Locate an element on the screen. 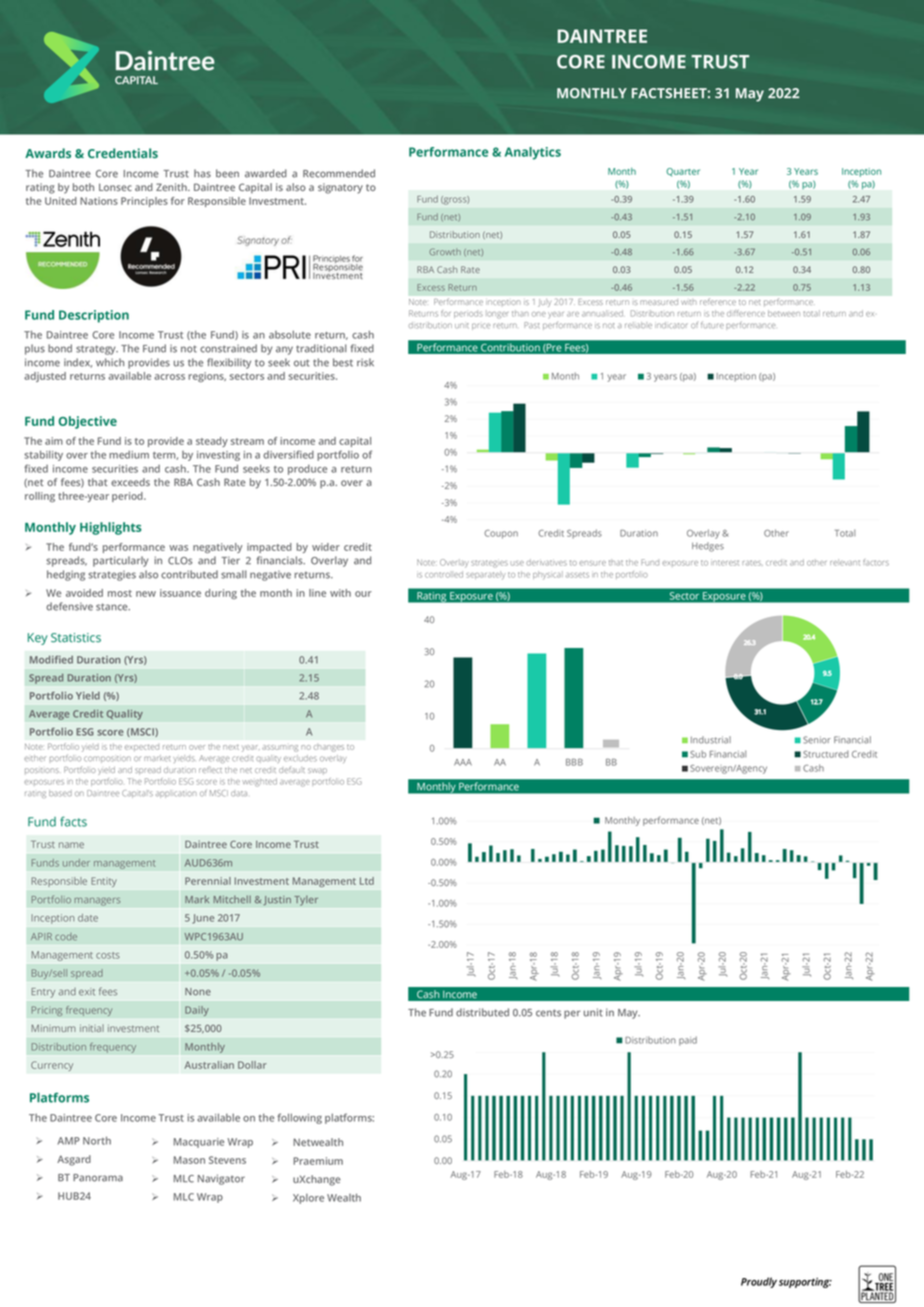 The image size is (924, 1307). expected is located at coordinates (142, 748).
